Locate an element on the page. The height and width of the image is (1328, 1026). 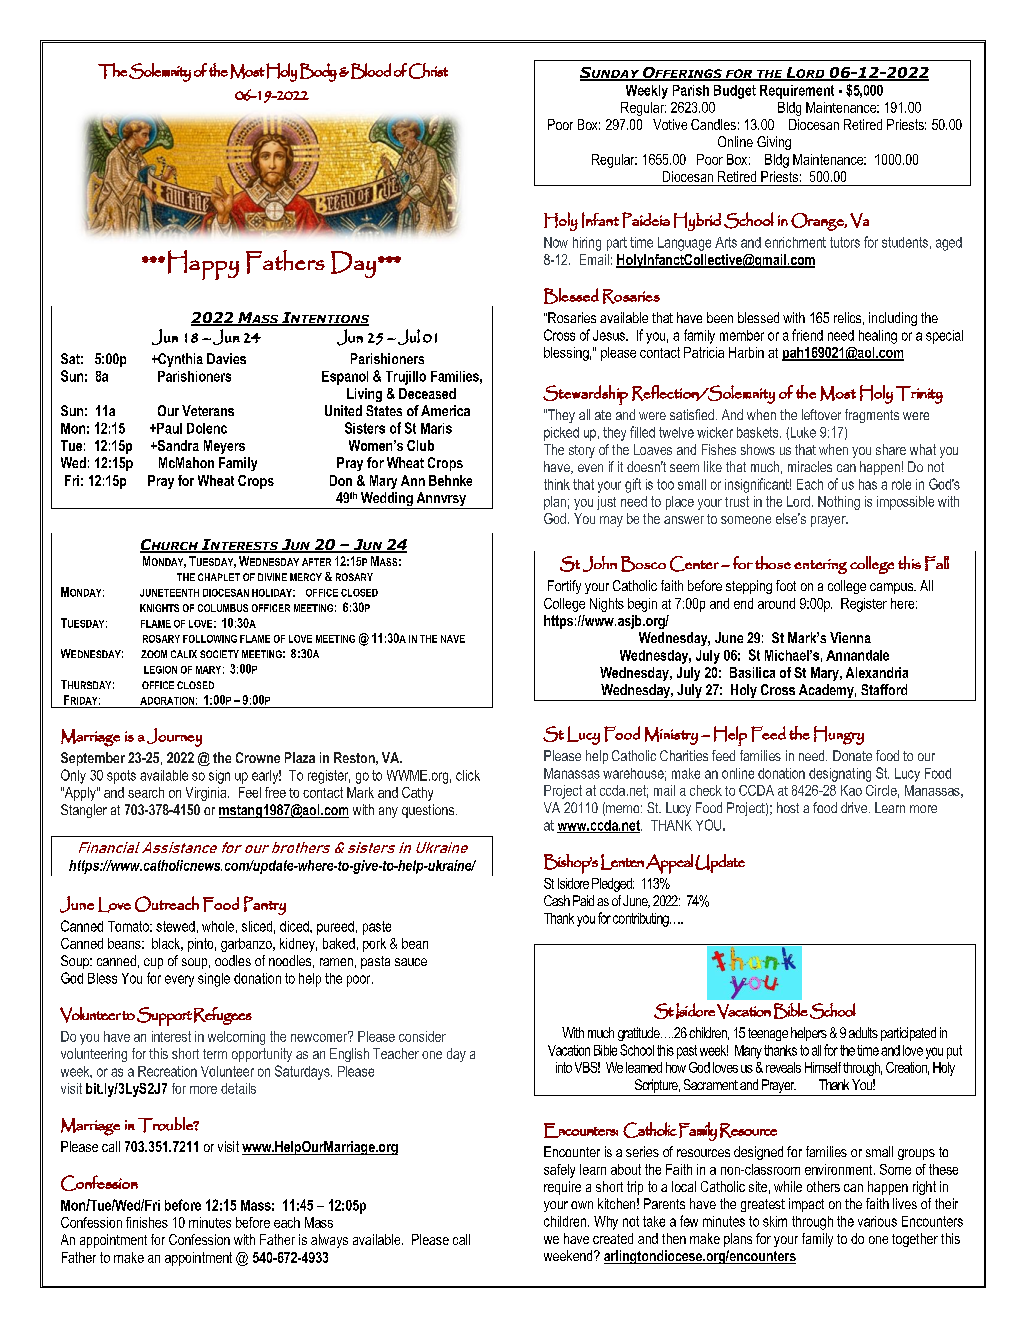
safely is located at coordinates (559, 1171).
